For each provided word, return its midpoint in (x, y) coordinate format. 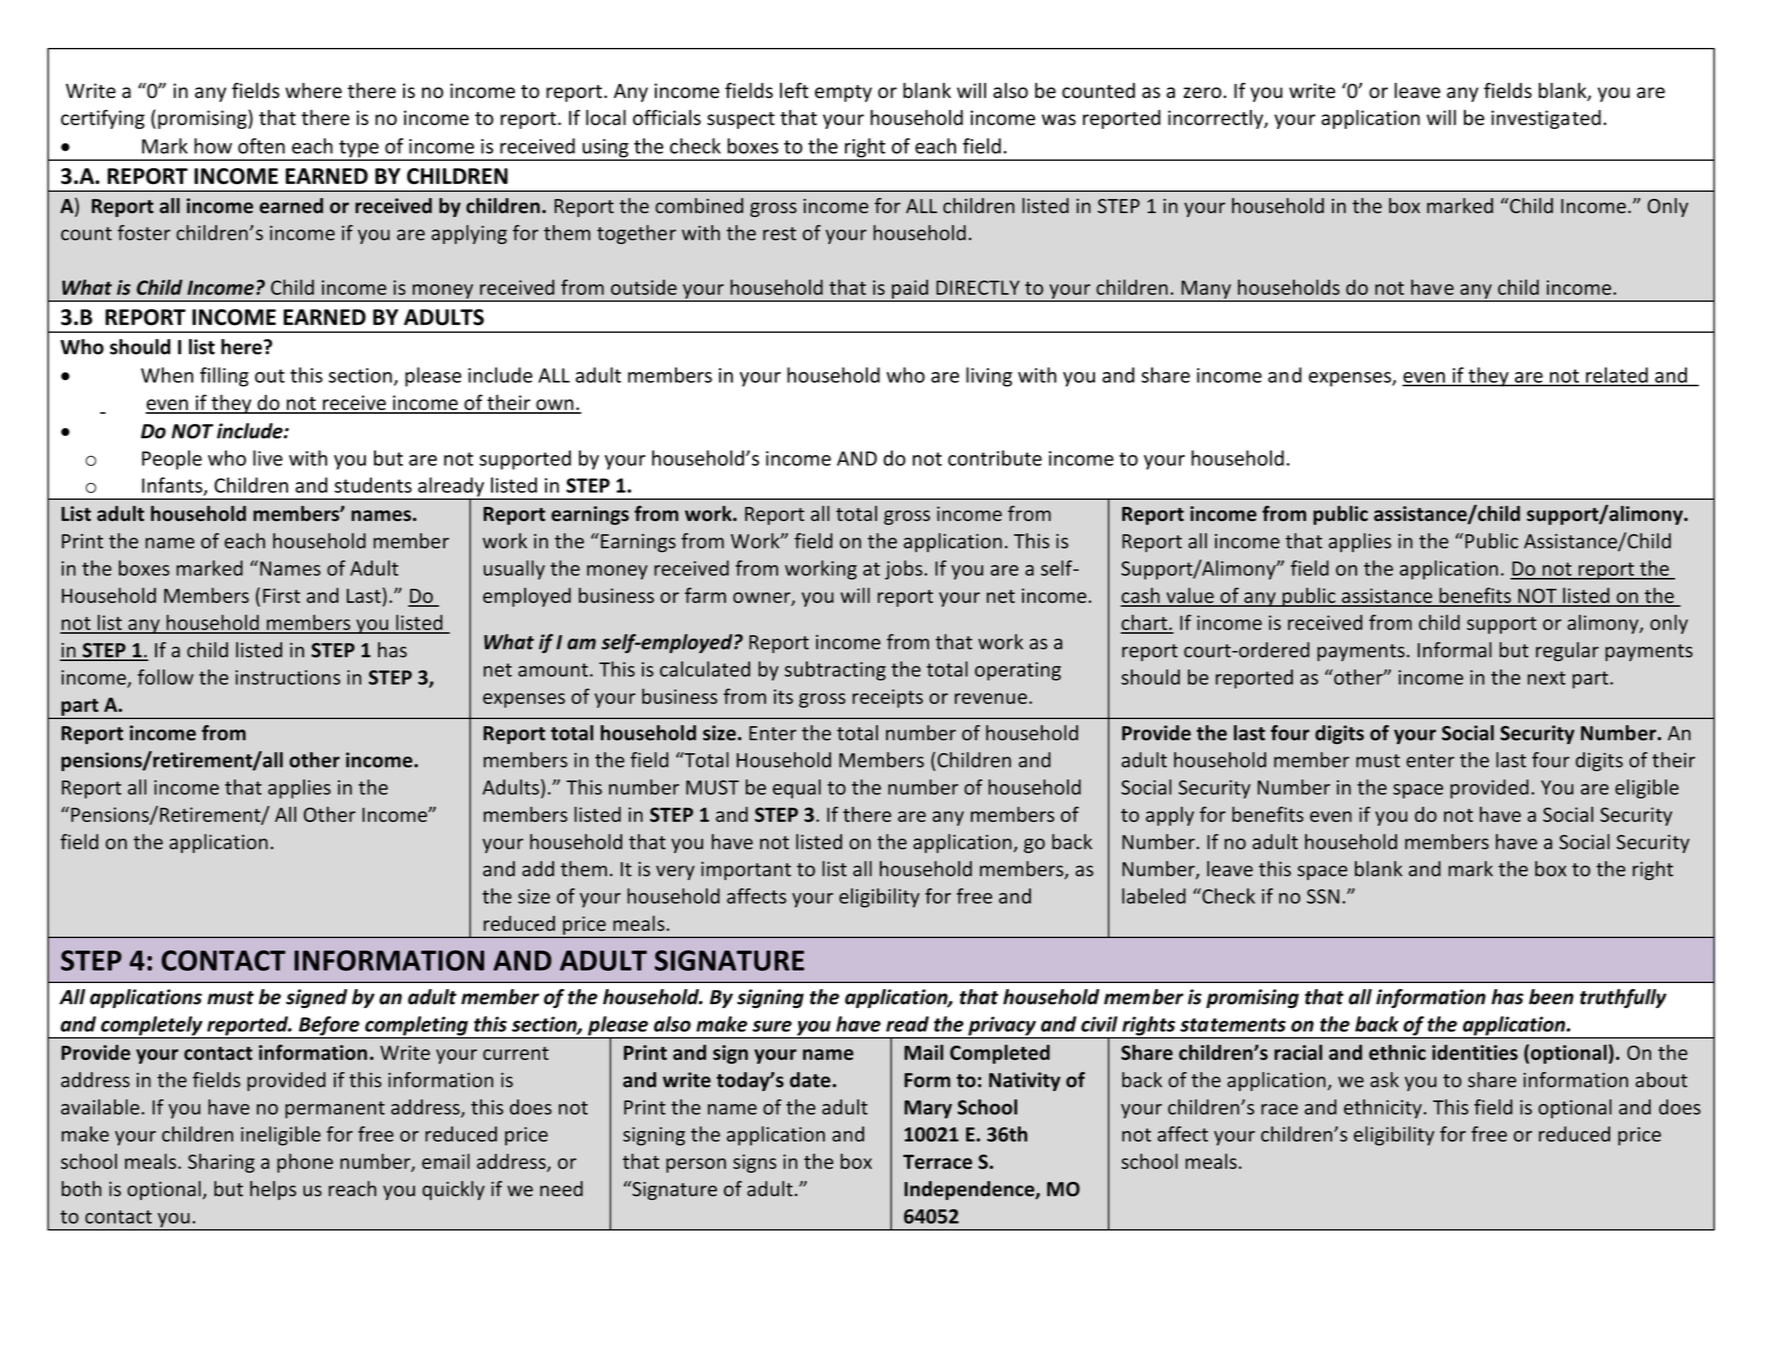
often (261, 146)
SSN (1323, 896)
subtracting (835, 671)
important (746, 870)
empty (843, 93)
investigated (1546, 119)
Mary (928, 1109)
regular (1567, 651)
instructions (287, 677)
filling (224, 377)
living (989, 377)
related (1617, 375)
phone (305, 1163)
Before (329, 1027)
